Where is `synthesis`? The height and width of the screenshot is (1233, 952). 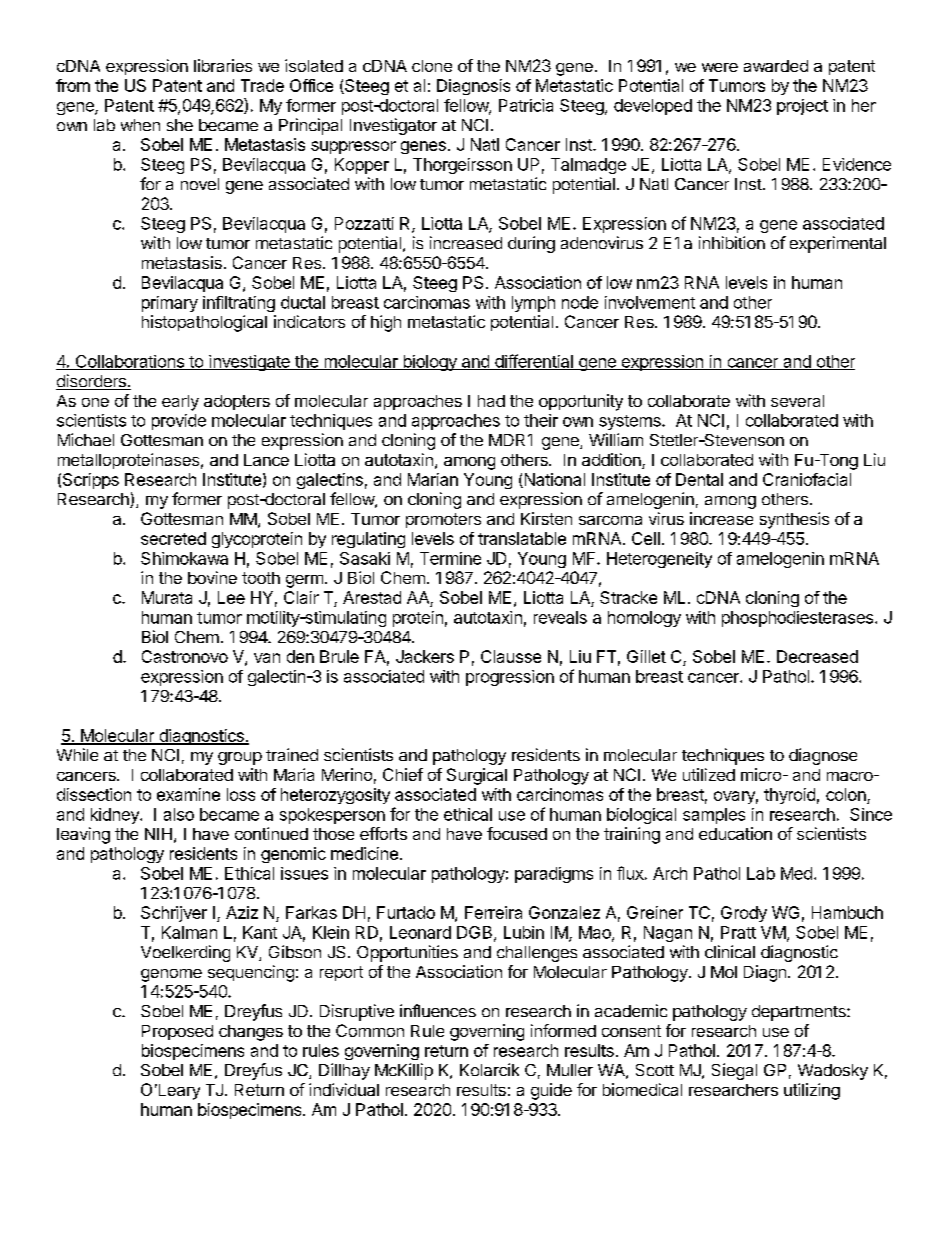
synthesis is located at coordinates (794, 520).
